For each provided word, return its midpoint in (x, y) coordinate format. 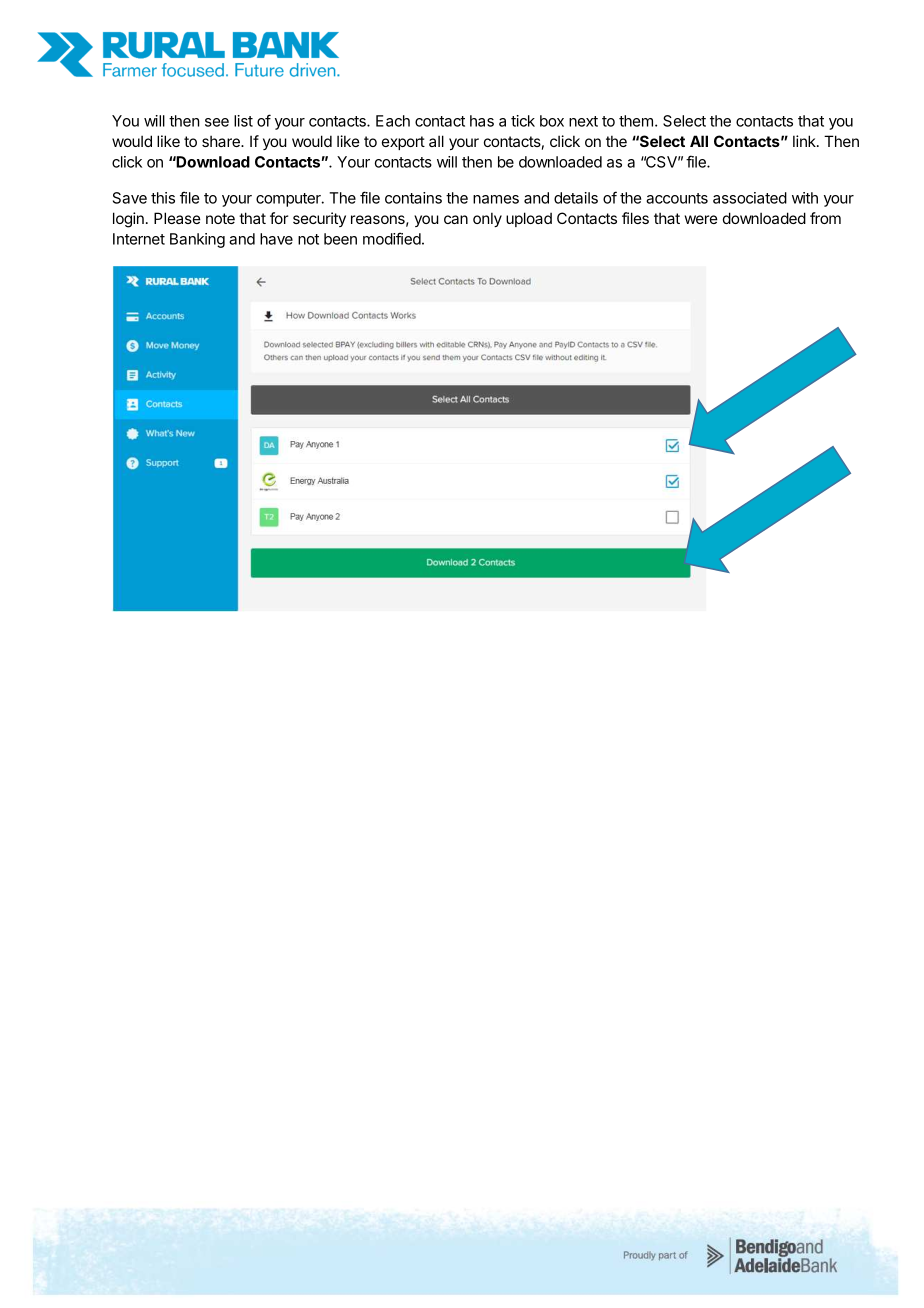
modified (392, 238)
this (163, 198)
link (805, 141)
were (701, 219)
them (636, 121)
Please (177, 218)
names (496, 199)
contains (413, 198)
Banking (197, 240)
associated (750, 198)
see (217, 122)
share (222, 141)
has (482, 121)
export (403, 143)
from (825, 218)
